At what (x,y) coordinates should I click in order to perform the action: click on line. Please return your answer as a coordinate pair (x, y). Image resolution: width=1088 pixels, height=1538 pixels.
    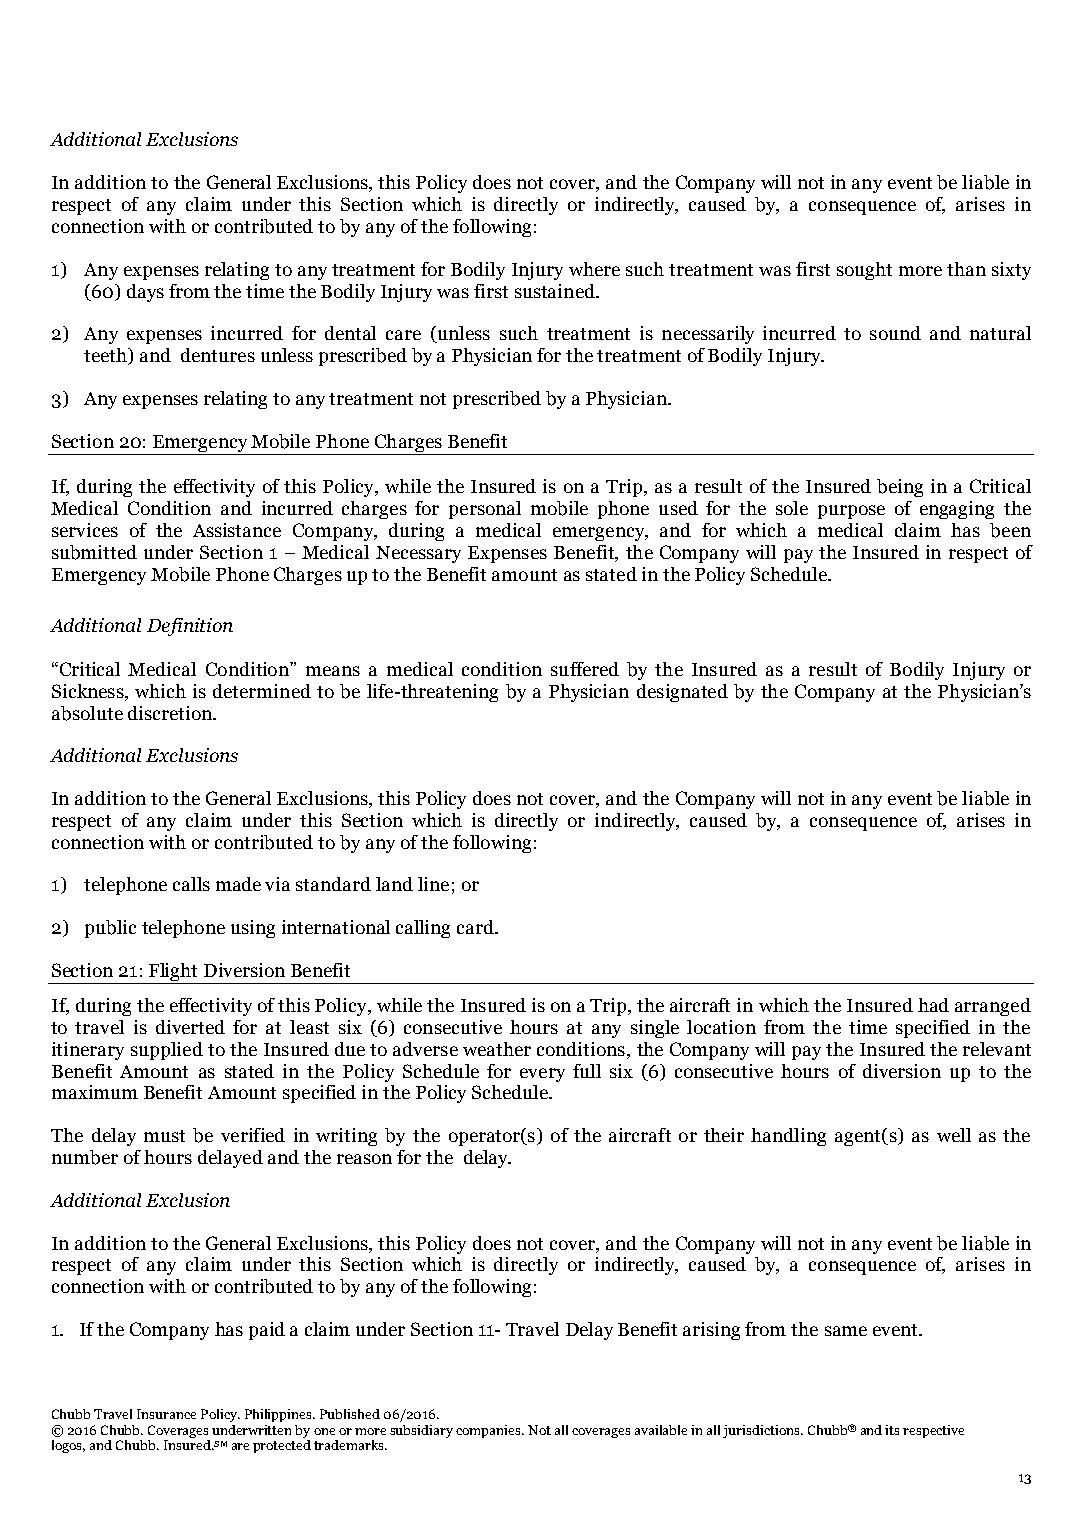
    Looking at the image, I should click on (433, 884).
